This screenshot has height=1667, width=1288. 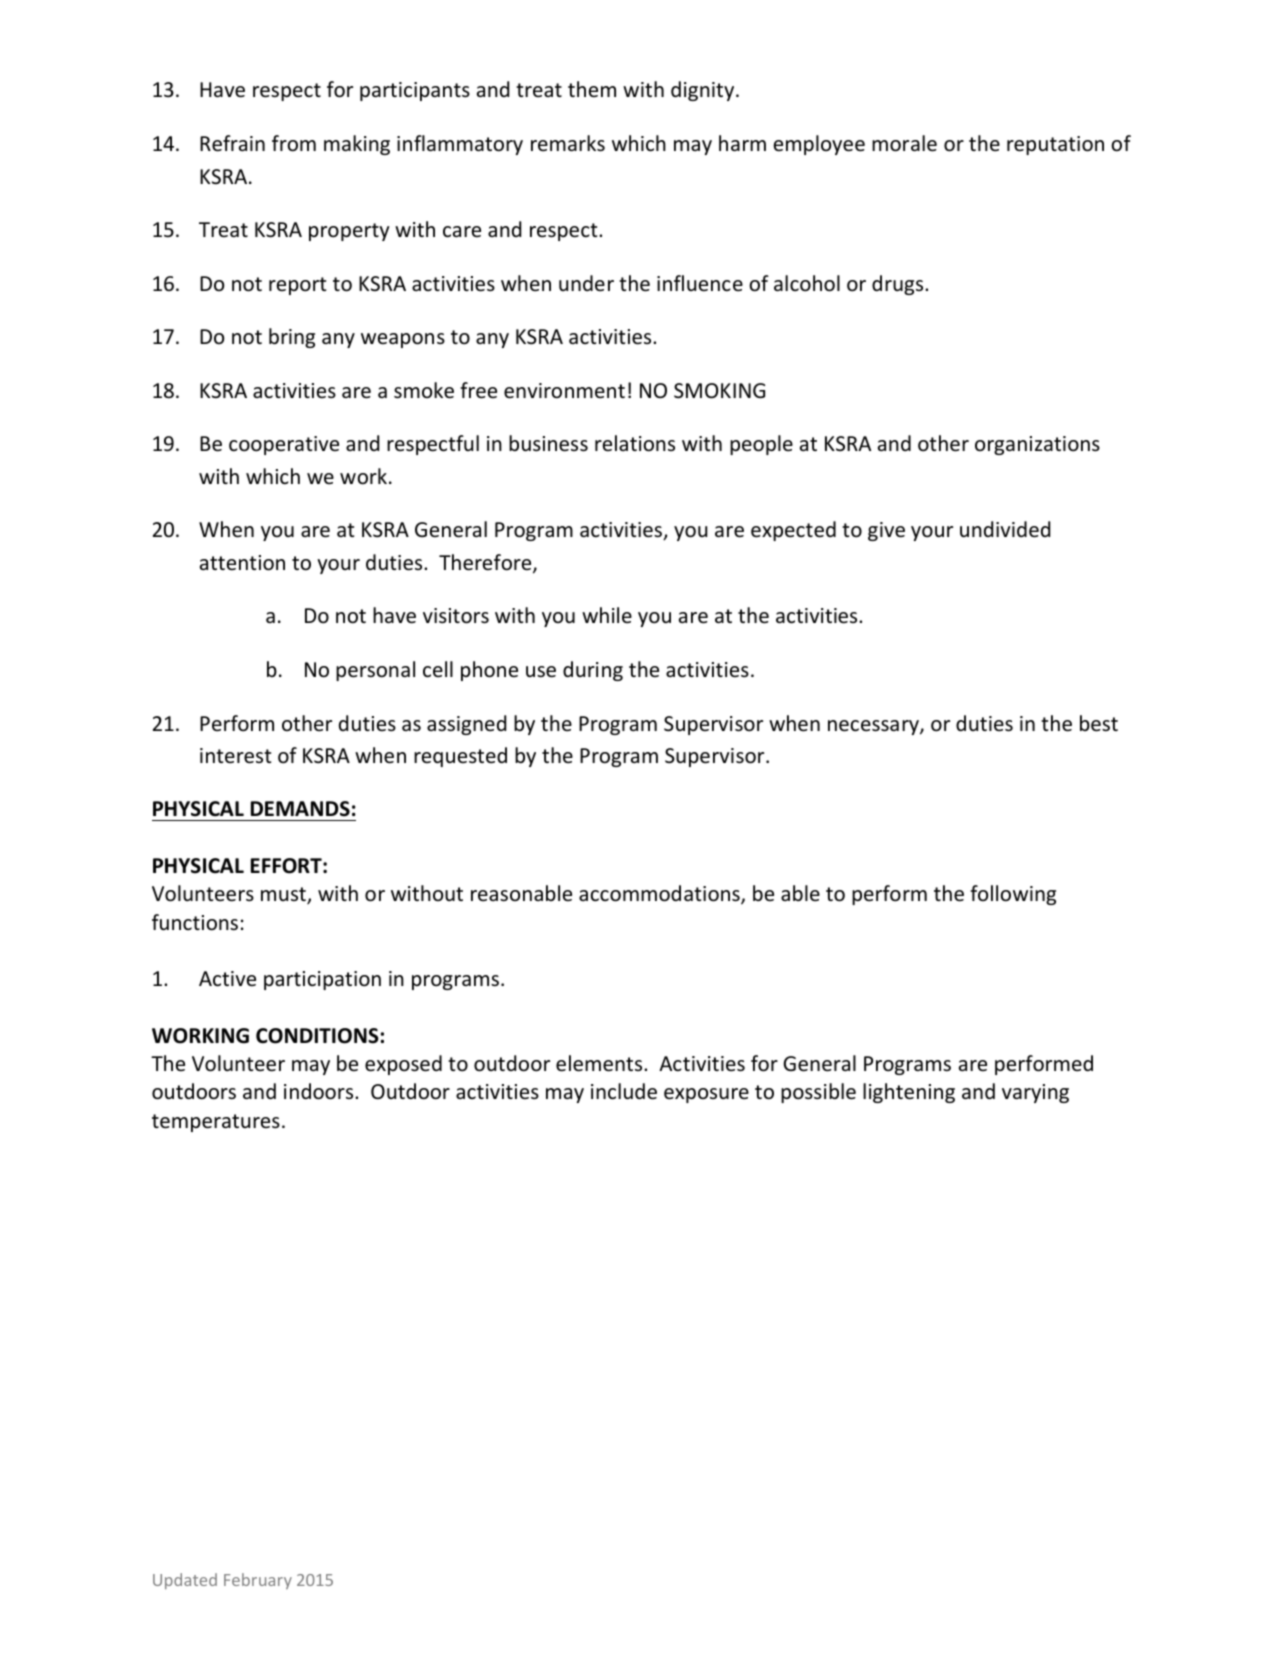 I want to click on them, so click(x=592, y=89).
